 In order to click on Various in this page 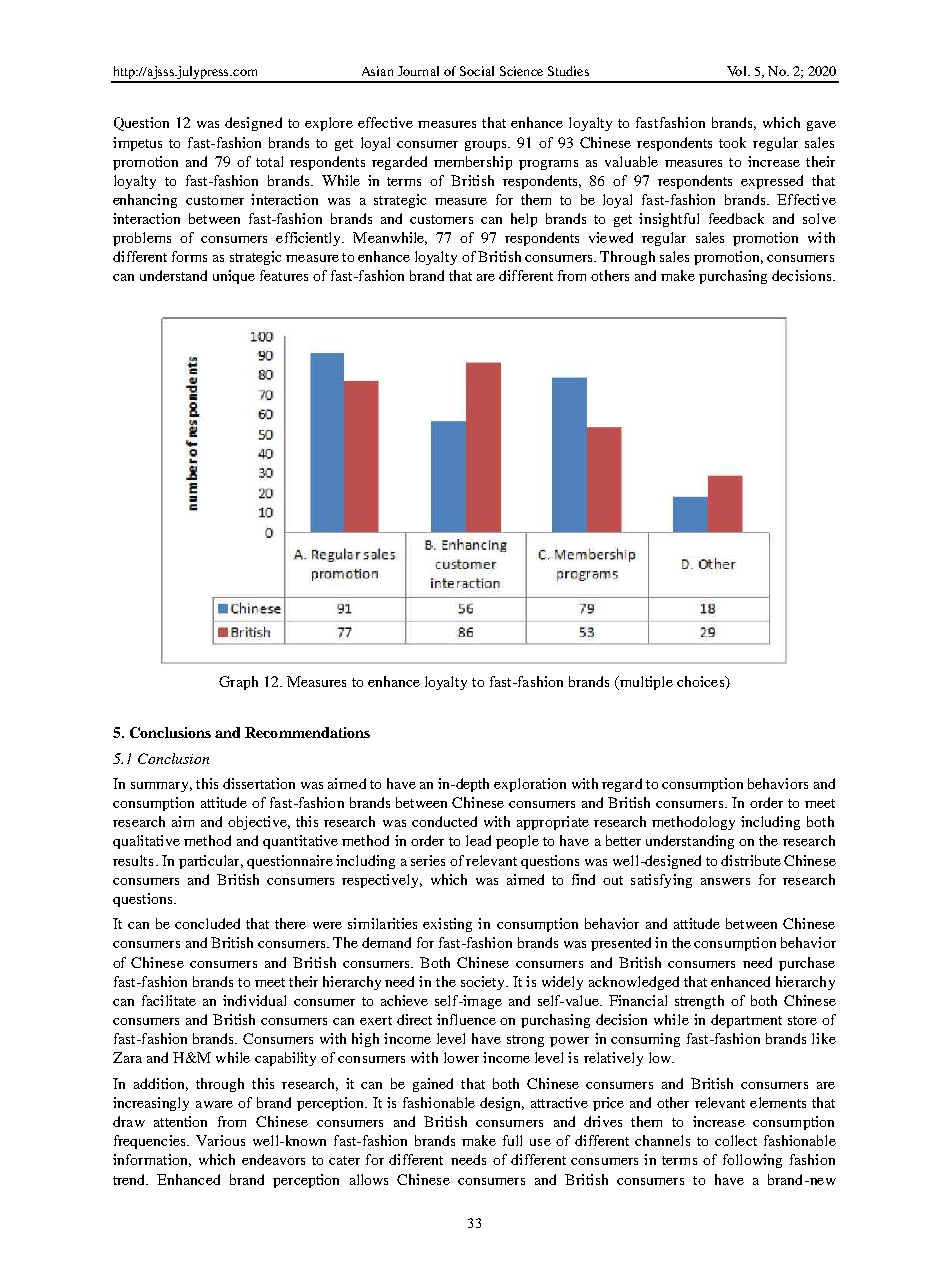, I will do `click(220, 1140)`.
